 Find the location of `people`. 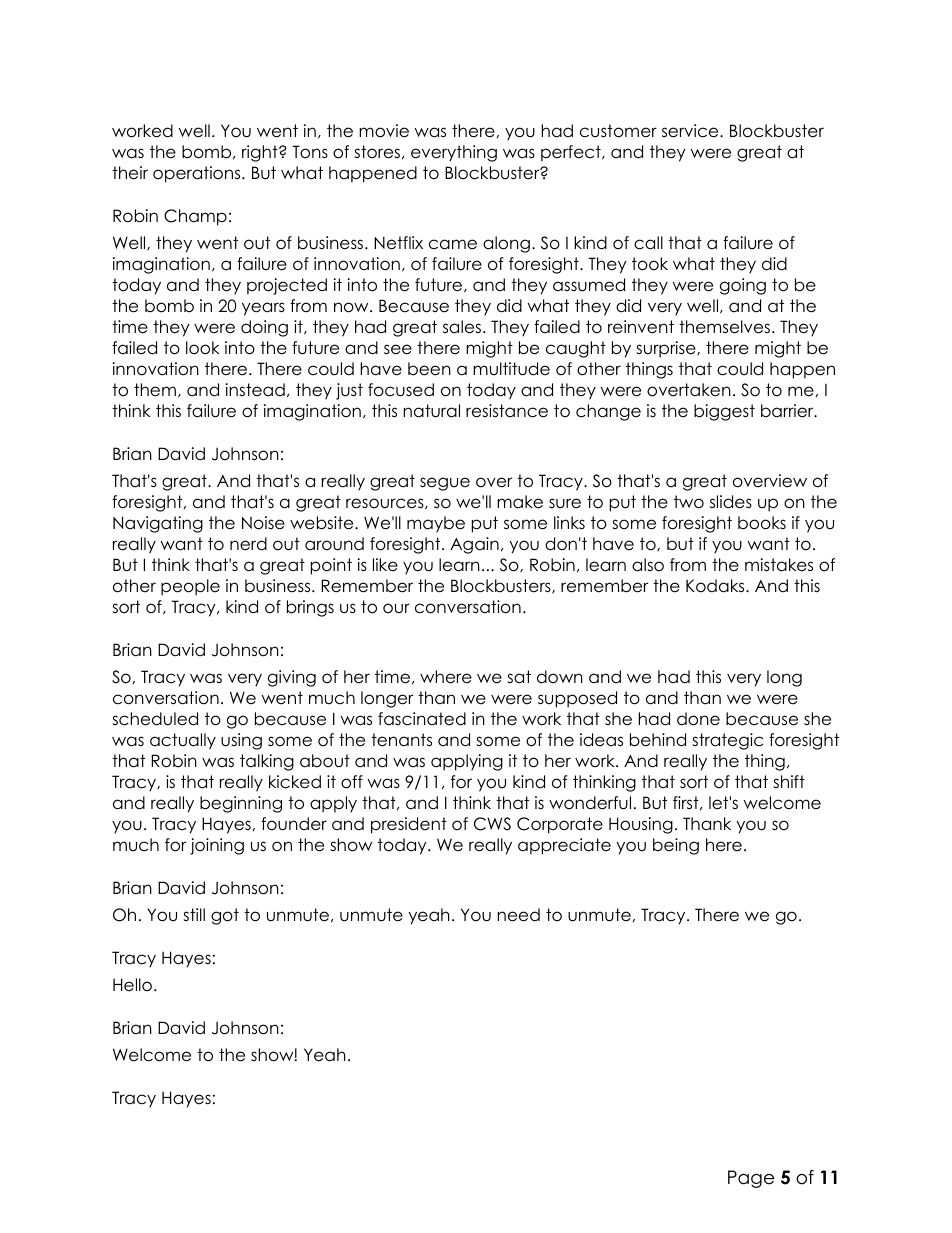

people is located at coordinates (190, 587).
